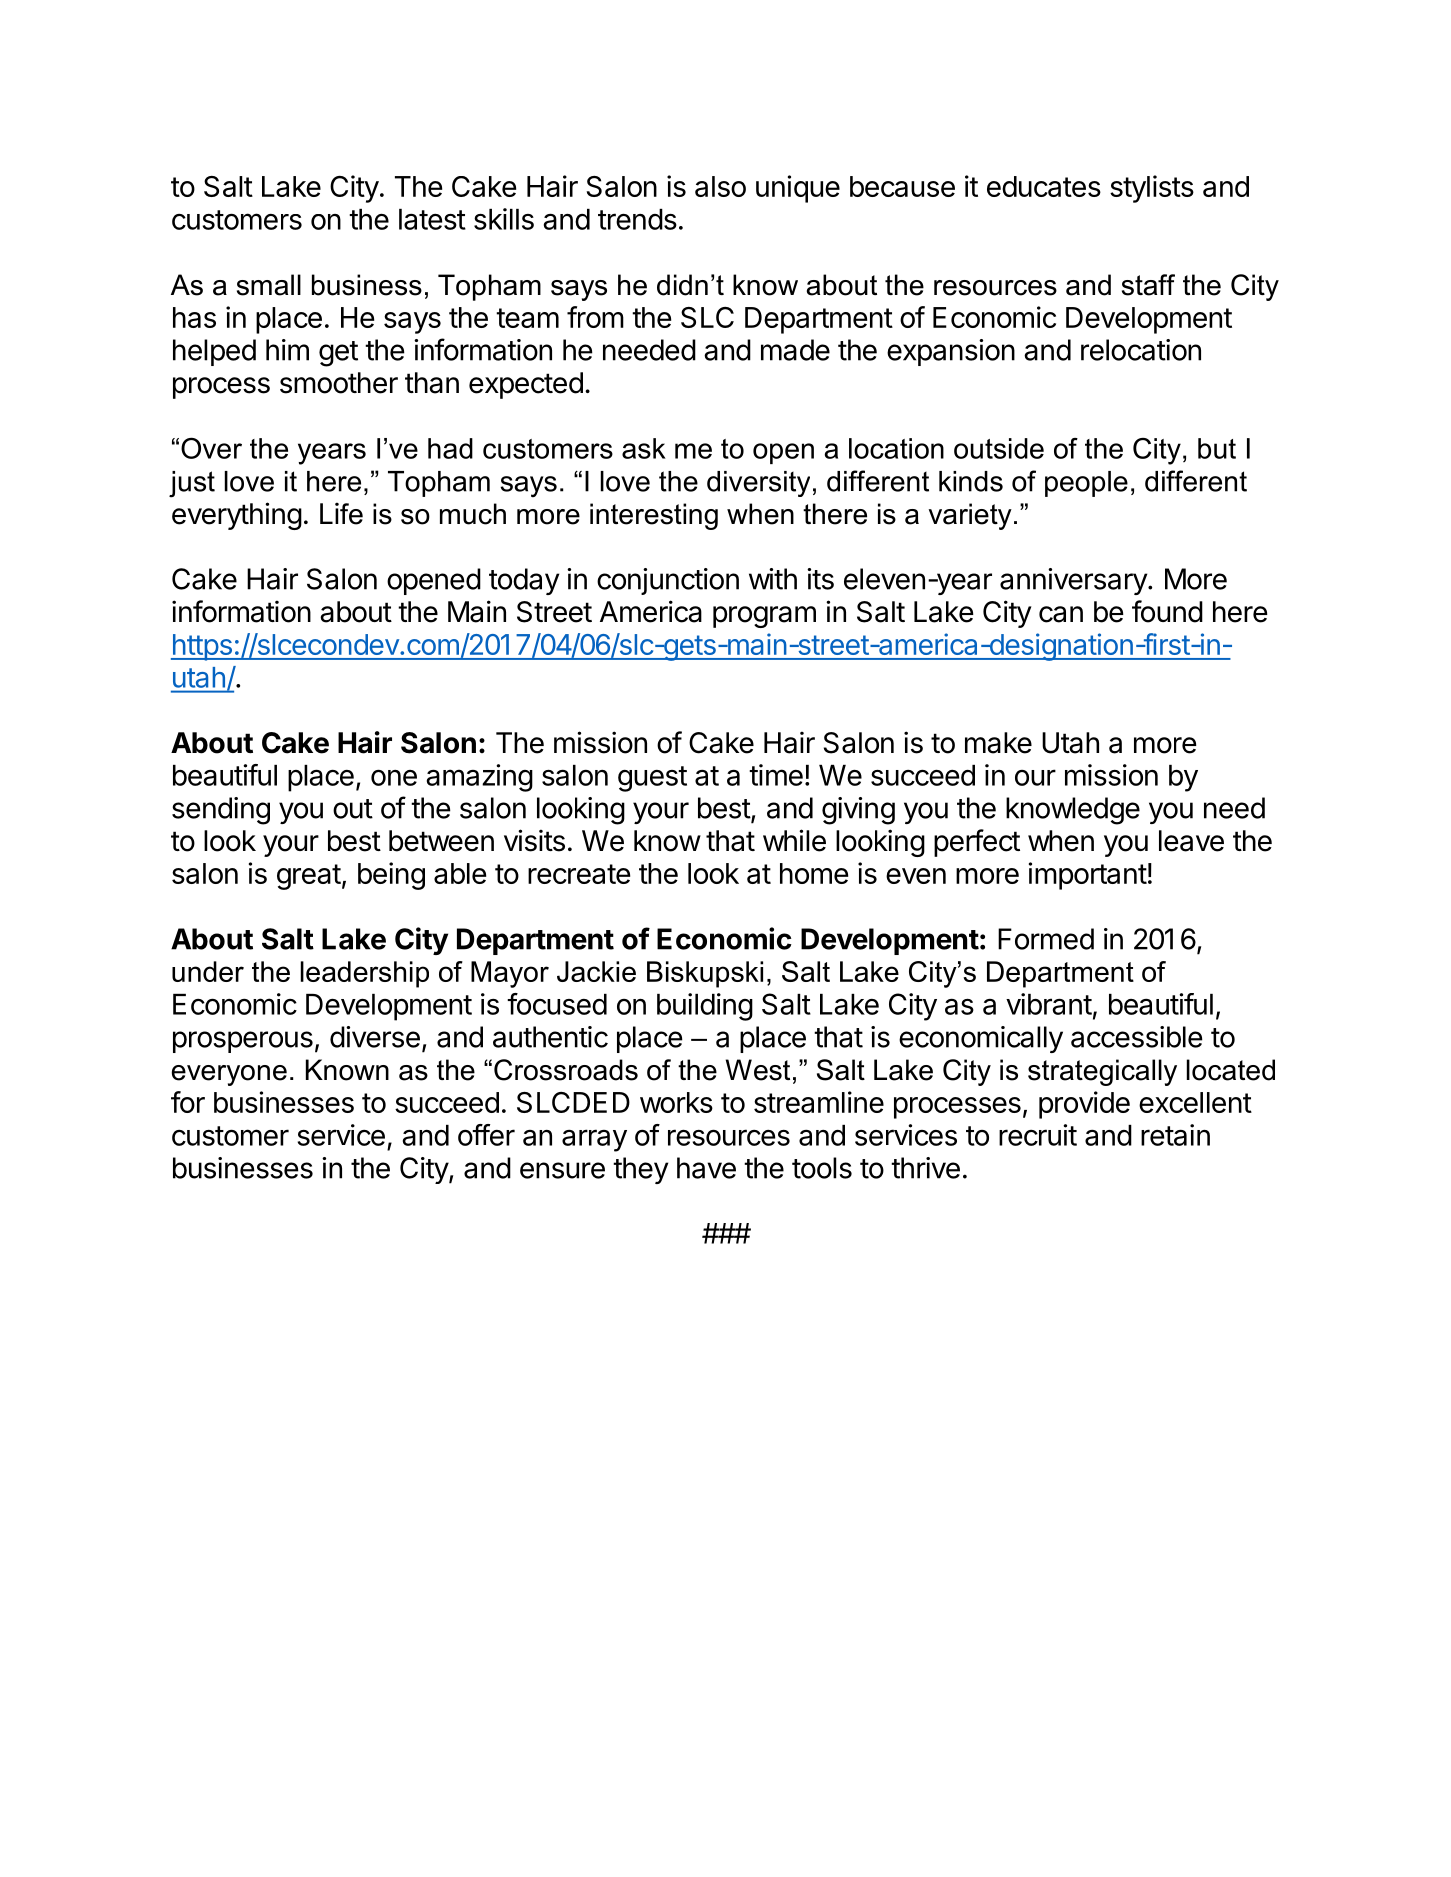 Image resolution: width=1451 pixels, height=1877 pixels. I want to click on recruit, so click(1038, 1135).
